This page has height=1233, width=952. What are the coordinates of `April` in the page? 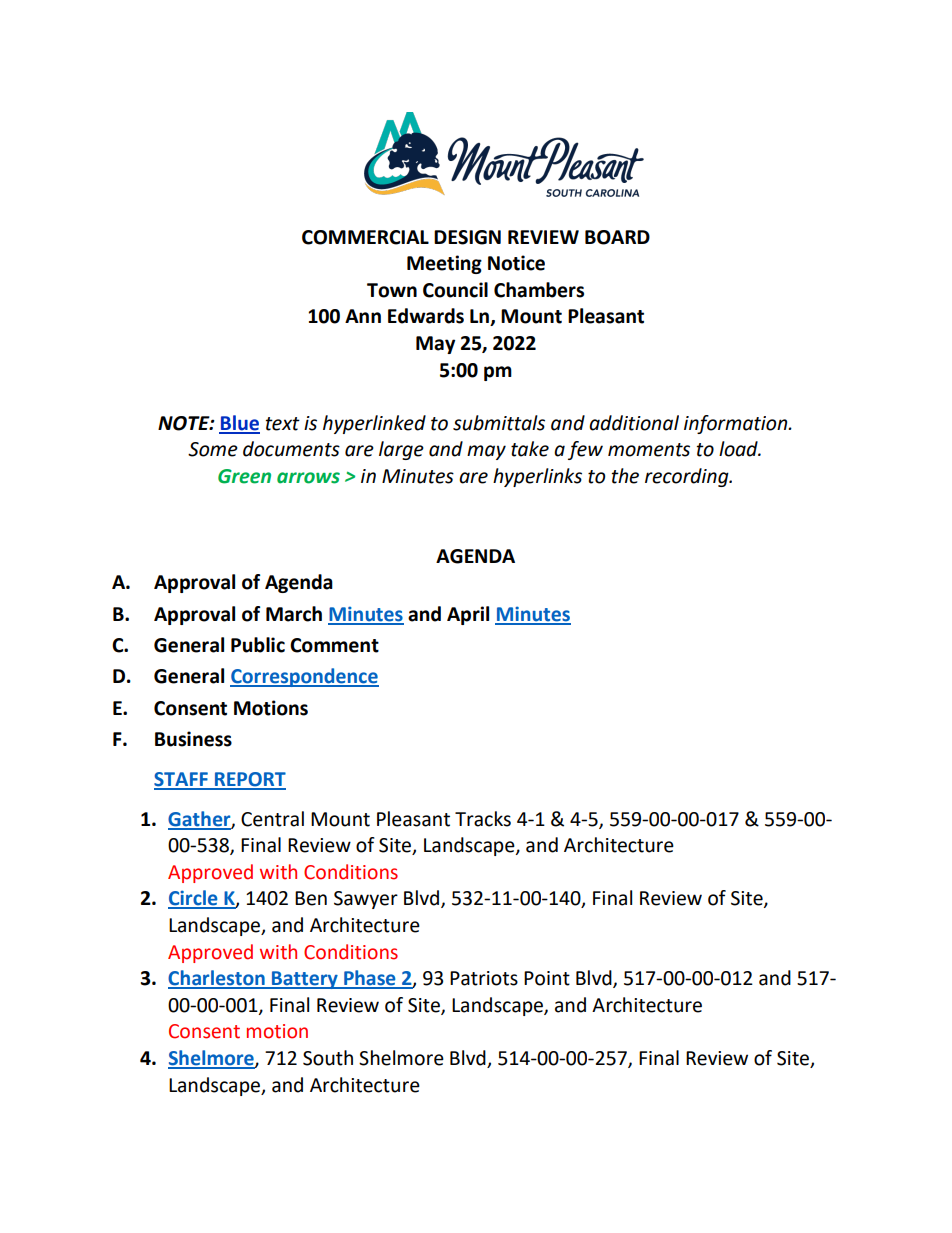 It's located at (468, 615).
